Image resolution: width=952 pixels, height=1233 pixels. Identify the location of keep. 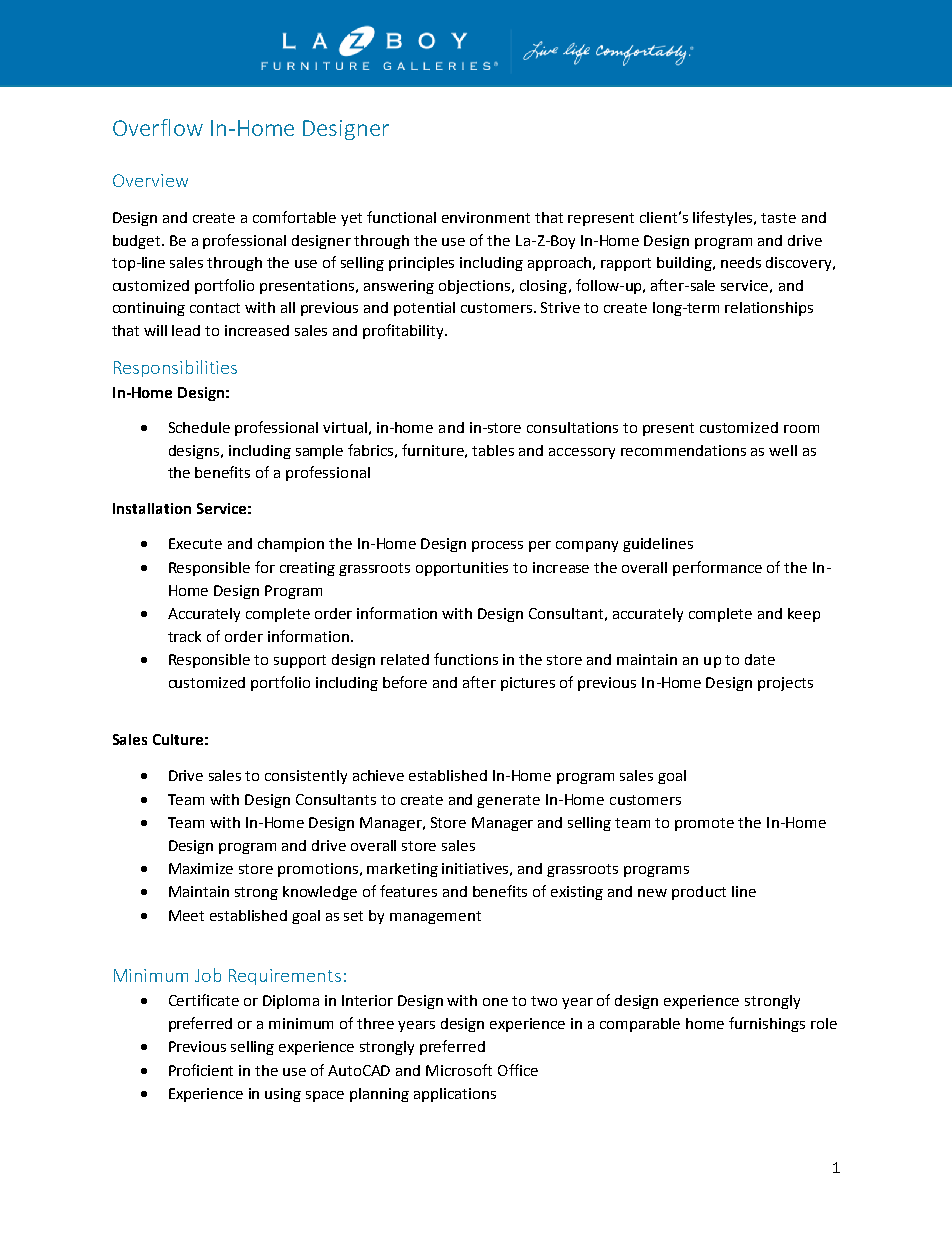
(804, 615).
